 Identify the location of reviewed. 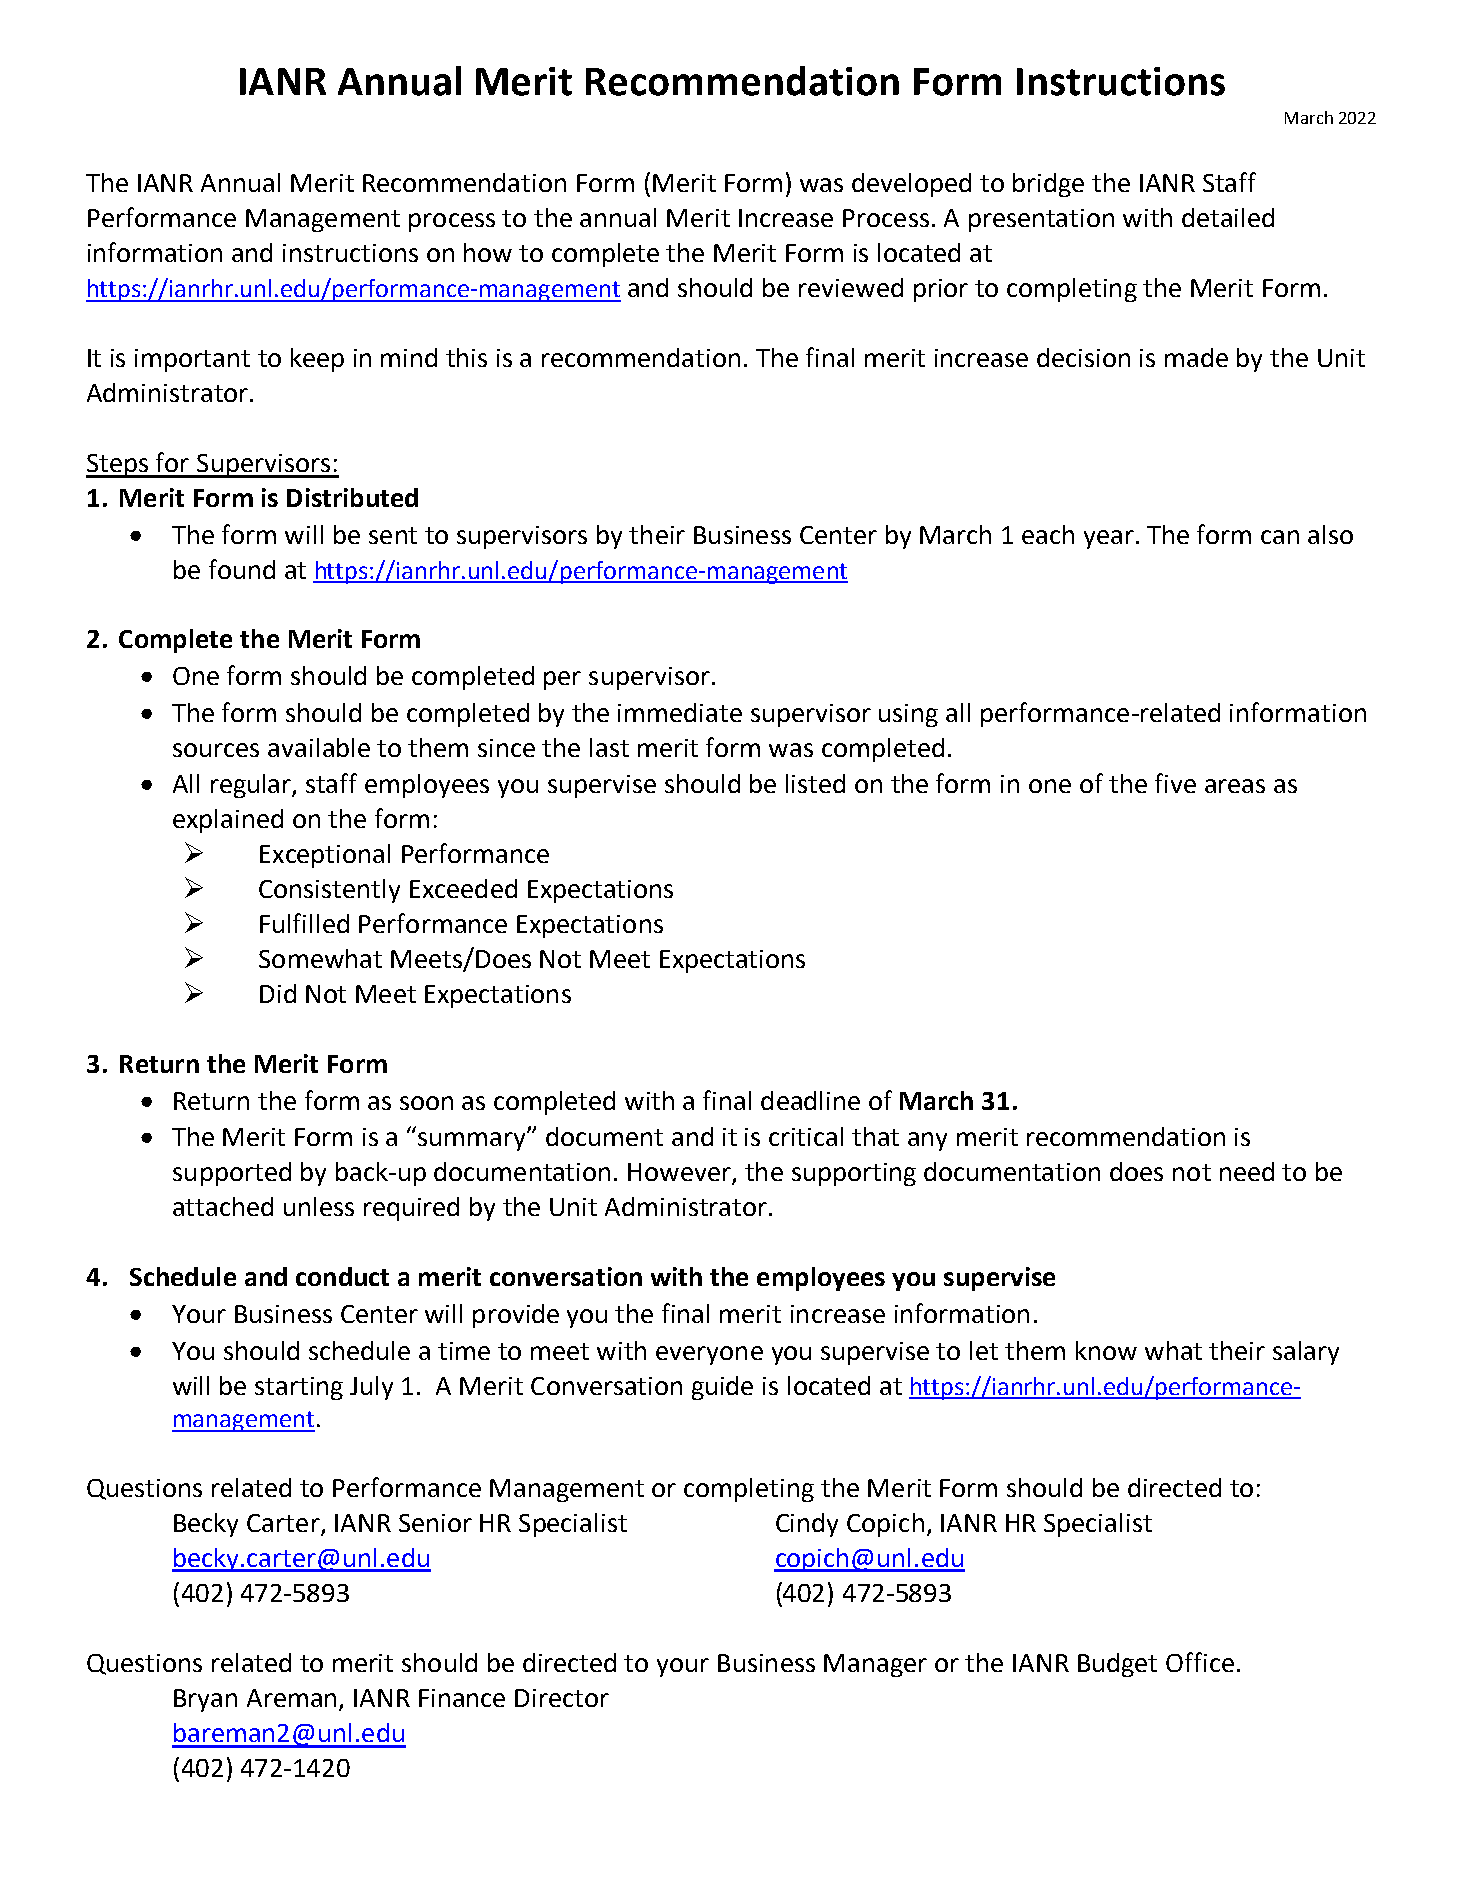
(851, 287).
